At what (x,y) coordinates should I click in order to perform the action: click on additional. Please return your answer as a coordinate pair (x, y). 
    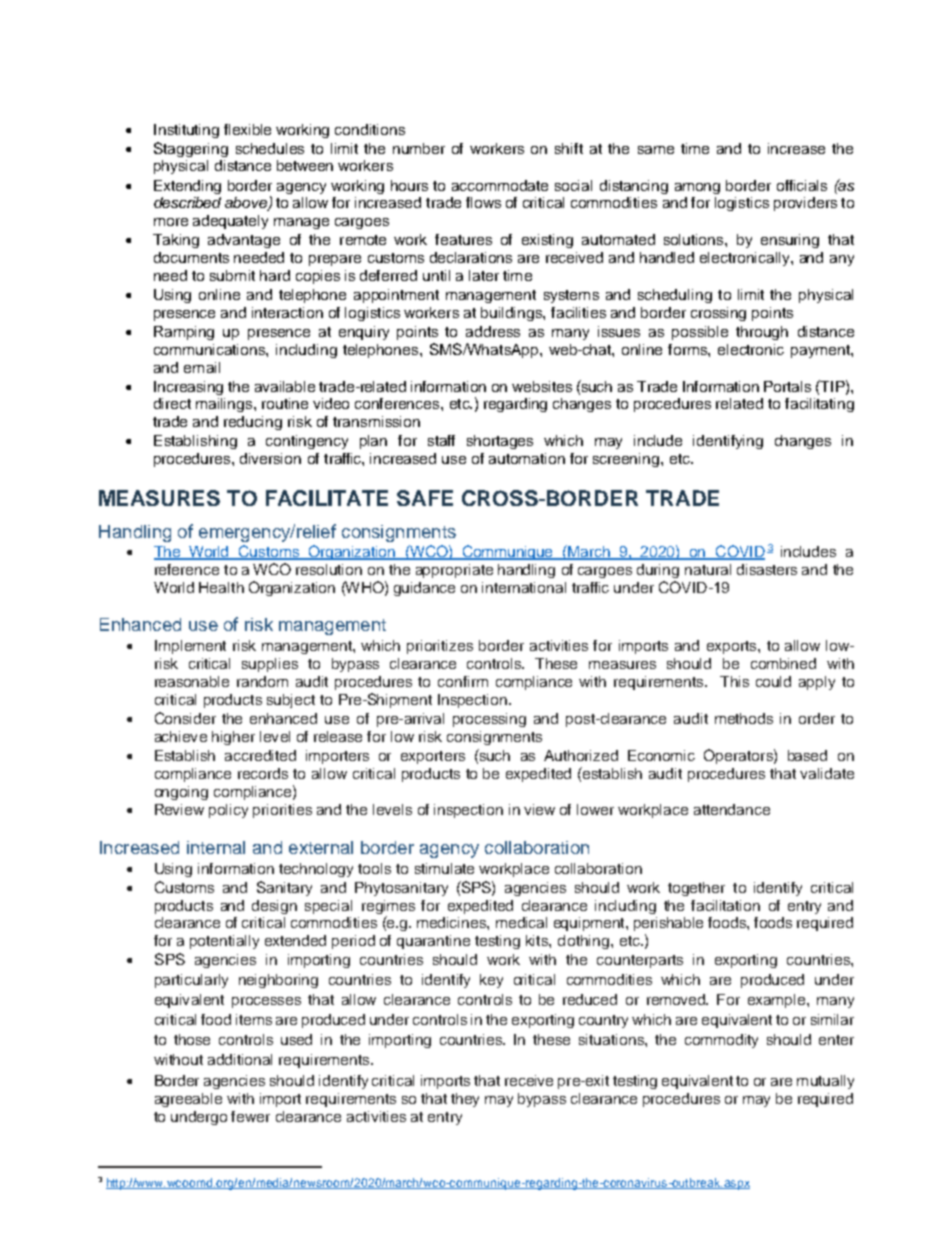
    Looking at the image, I should click on (240, 1059).
